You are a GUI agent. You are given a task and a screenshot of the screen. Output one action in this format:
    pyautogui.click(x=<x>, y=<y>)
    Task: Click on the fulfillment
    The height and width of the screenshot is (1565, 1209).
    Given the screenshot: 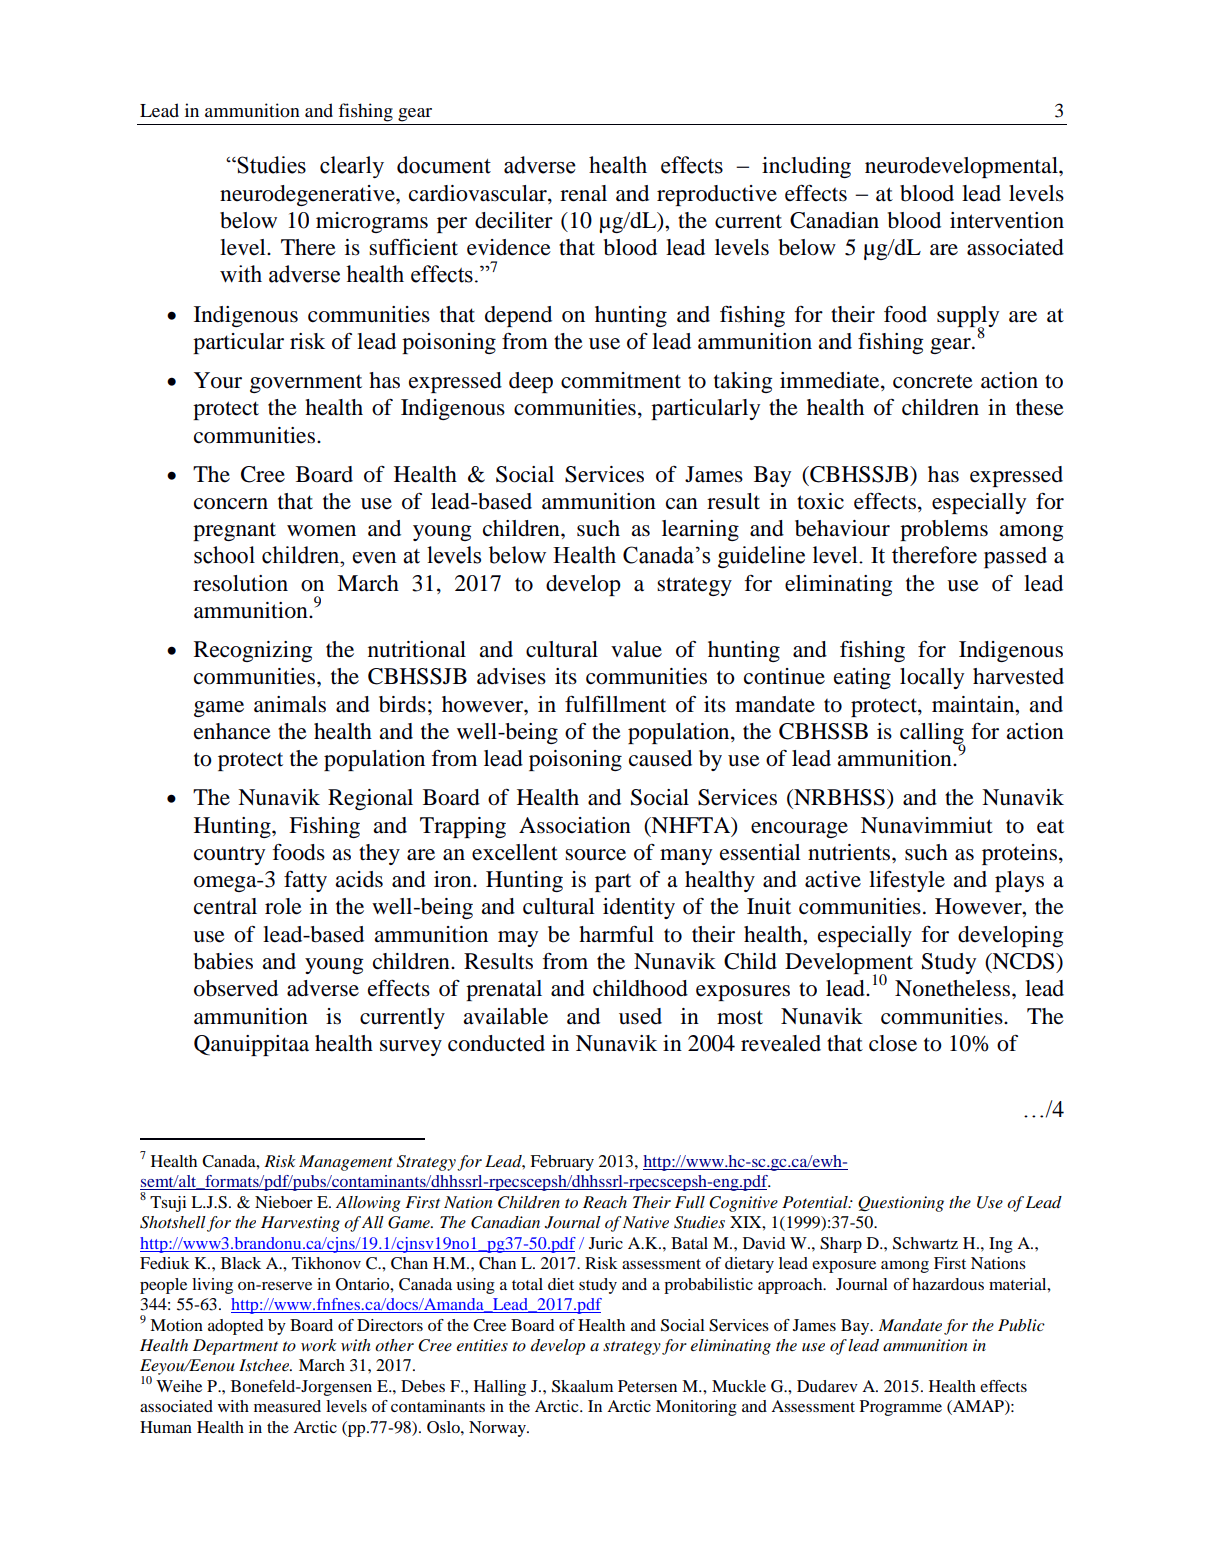 What is the action you would take?
    pyautogui.click(x=615, y=704)
